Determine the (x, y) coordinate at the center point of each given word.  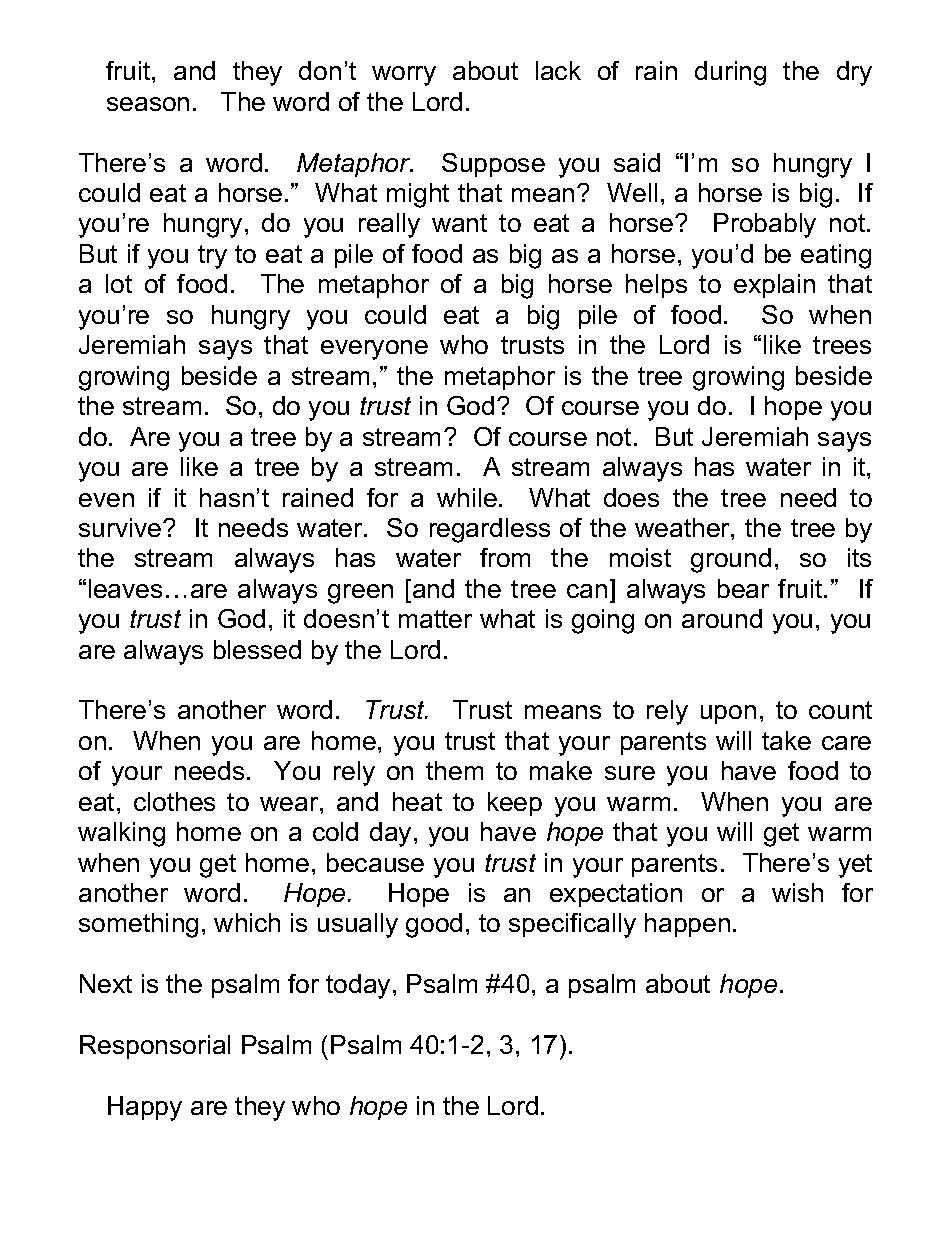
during (730, 73)
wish (797, 892)
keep (515, 804)
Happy (145, 1108)
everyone (374, 350)
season (148, 104)
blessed (257, 649)
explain (774, 286)
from (505, 557)
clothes (174, 801)
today (358, 986)
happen (687, 925)
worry (404, 76)
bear (743, 588)
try (212, 257)
